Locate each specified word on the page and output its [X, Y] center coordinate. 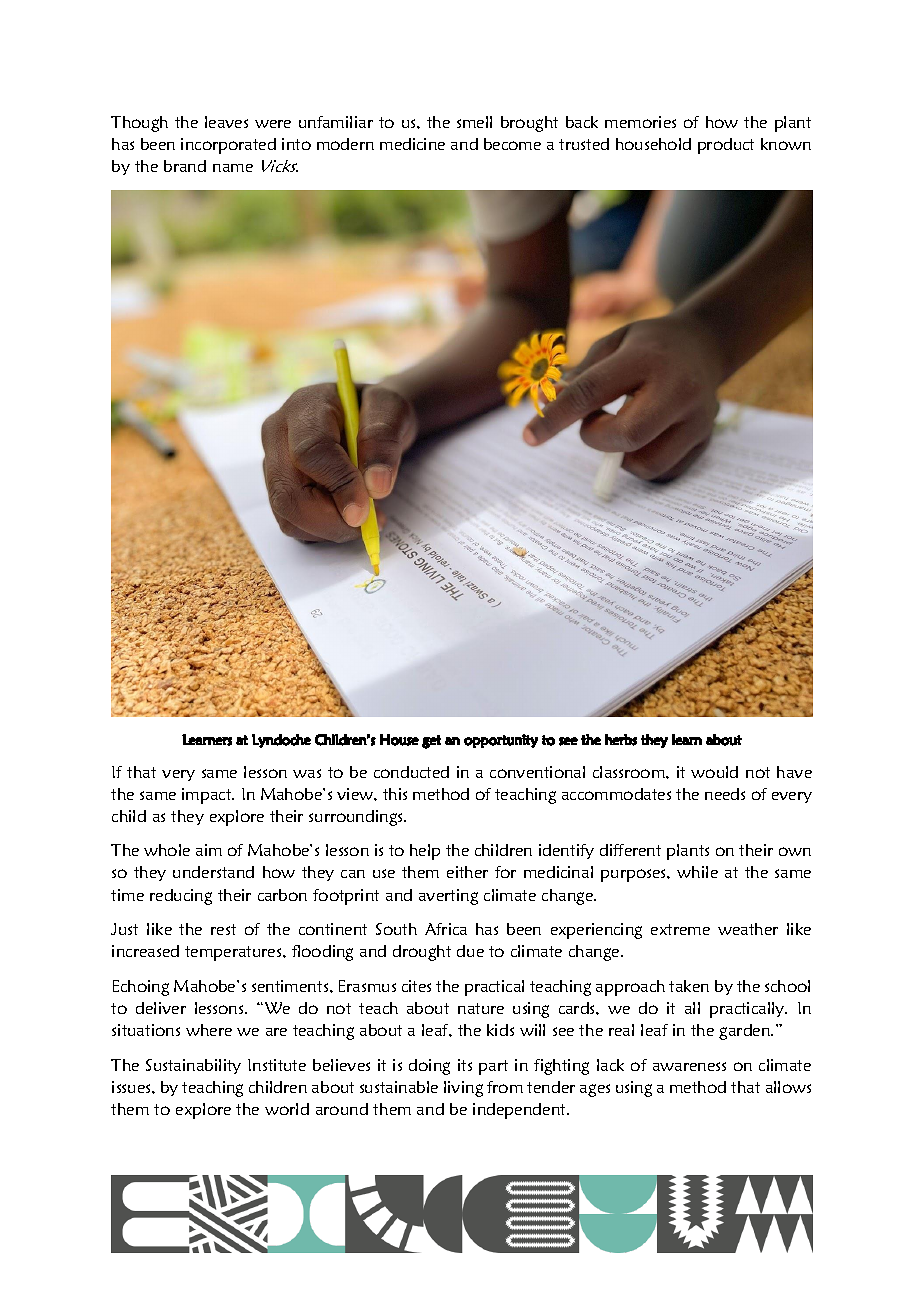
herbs [621, 740]
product [726, 146]
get [431, 742]
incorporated [228, 146]
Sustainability [193, 1066]
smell [474, 122]
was [307, 773]
